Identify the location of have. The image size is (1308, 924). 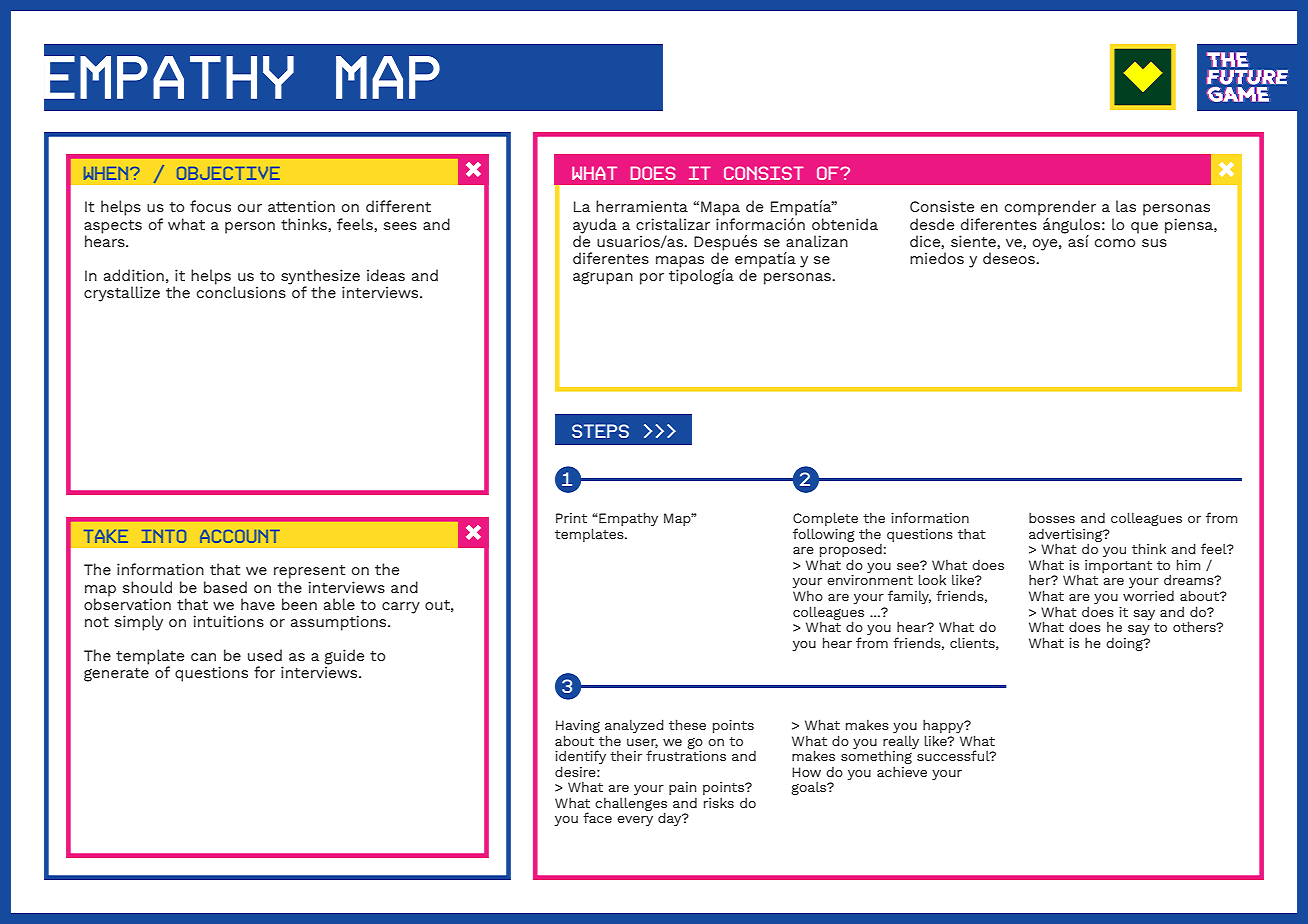
(258, 604).
